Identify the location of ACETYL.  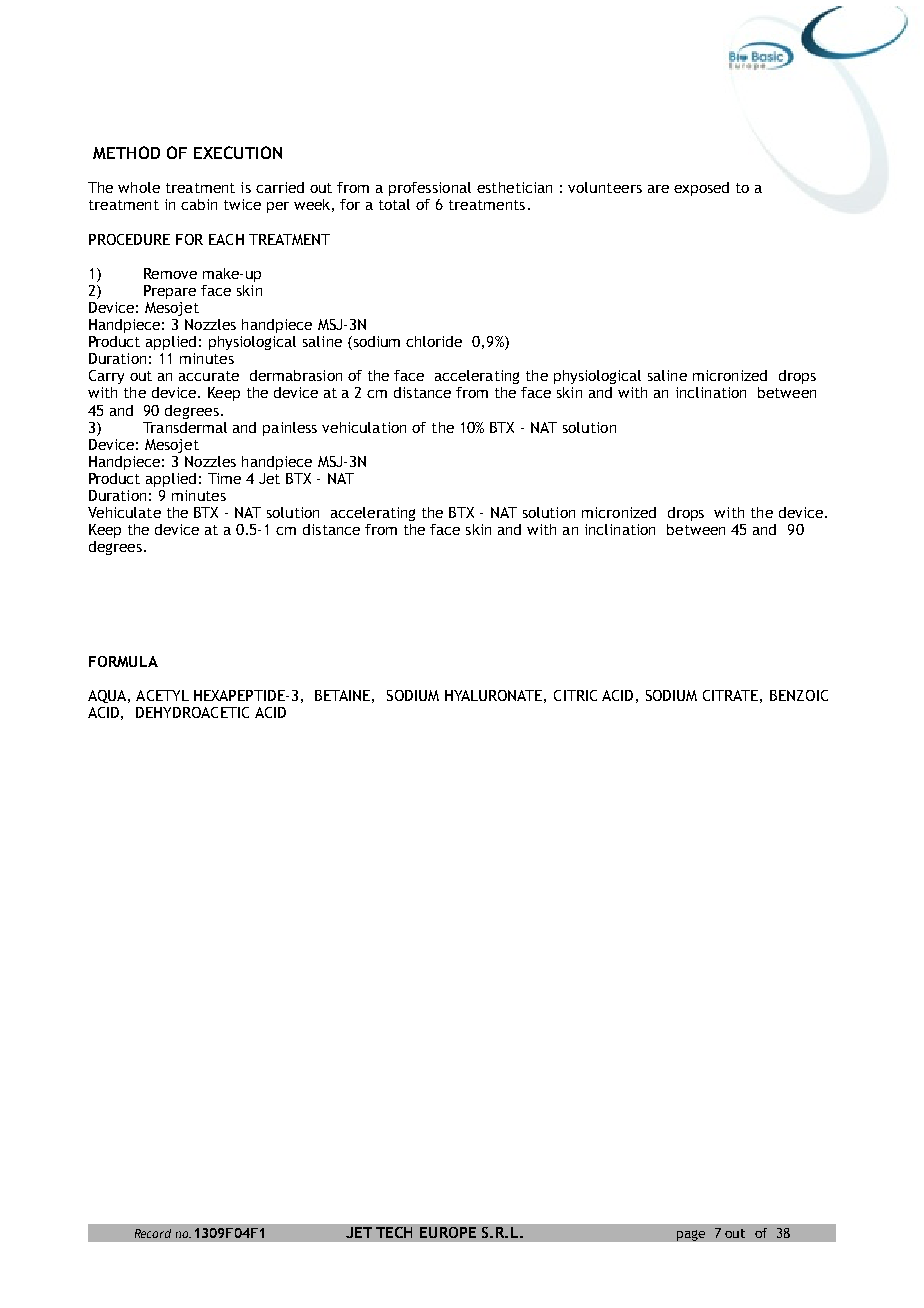
(162, 695).
